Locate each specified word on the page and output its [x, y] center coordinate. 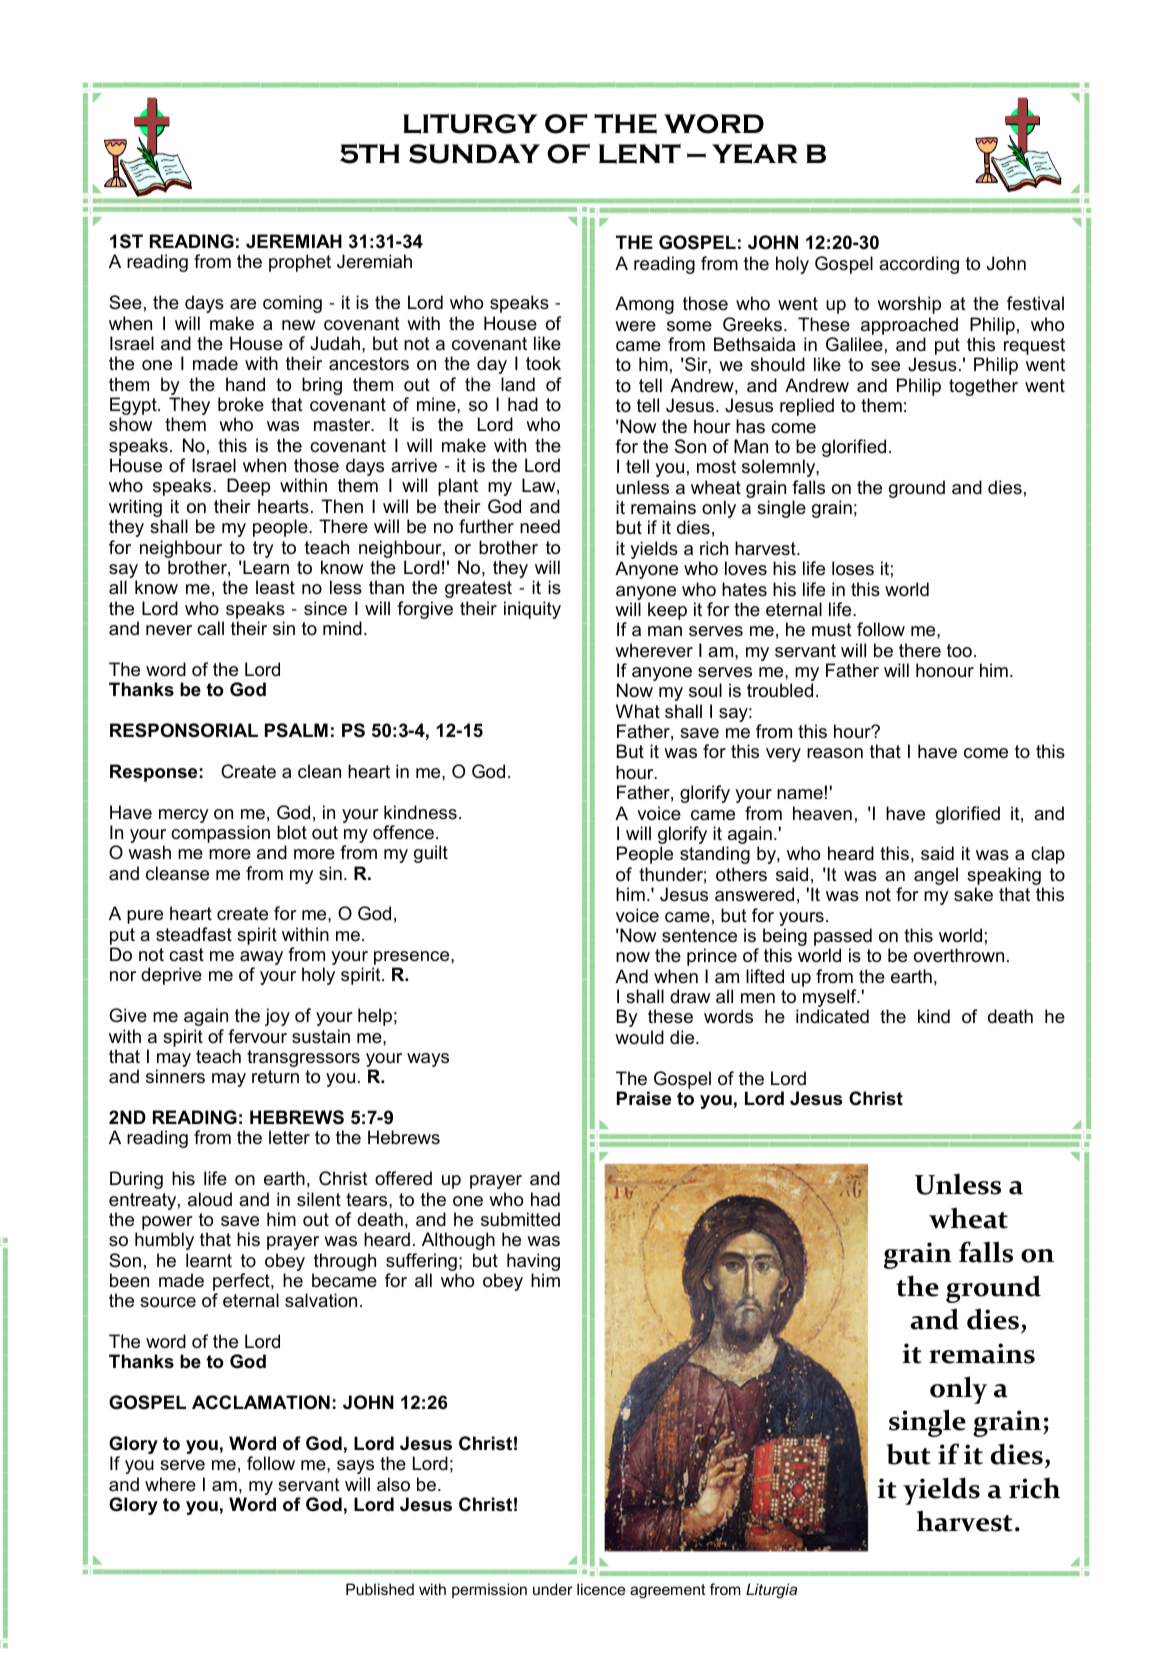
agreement [668, 1591]
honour [945, 670]
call [210, 628]
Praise [644, 1098]
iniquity [532, 610]
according [919, 265]
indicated [832, 1016]
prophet [300, 263]
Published [380, 1589]
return [275, 1077]
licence [601, 1589]
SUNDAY [474, 154]
